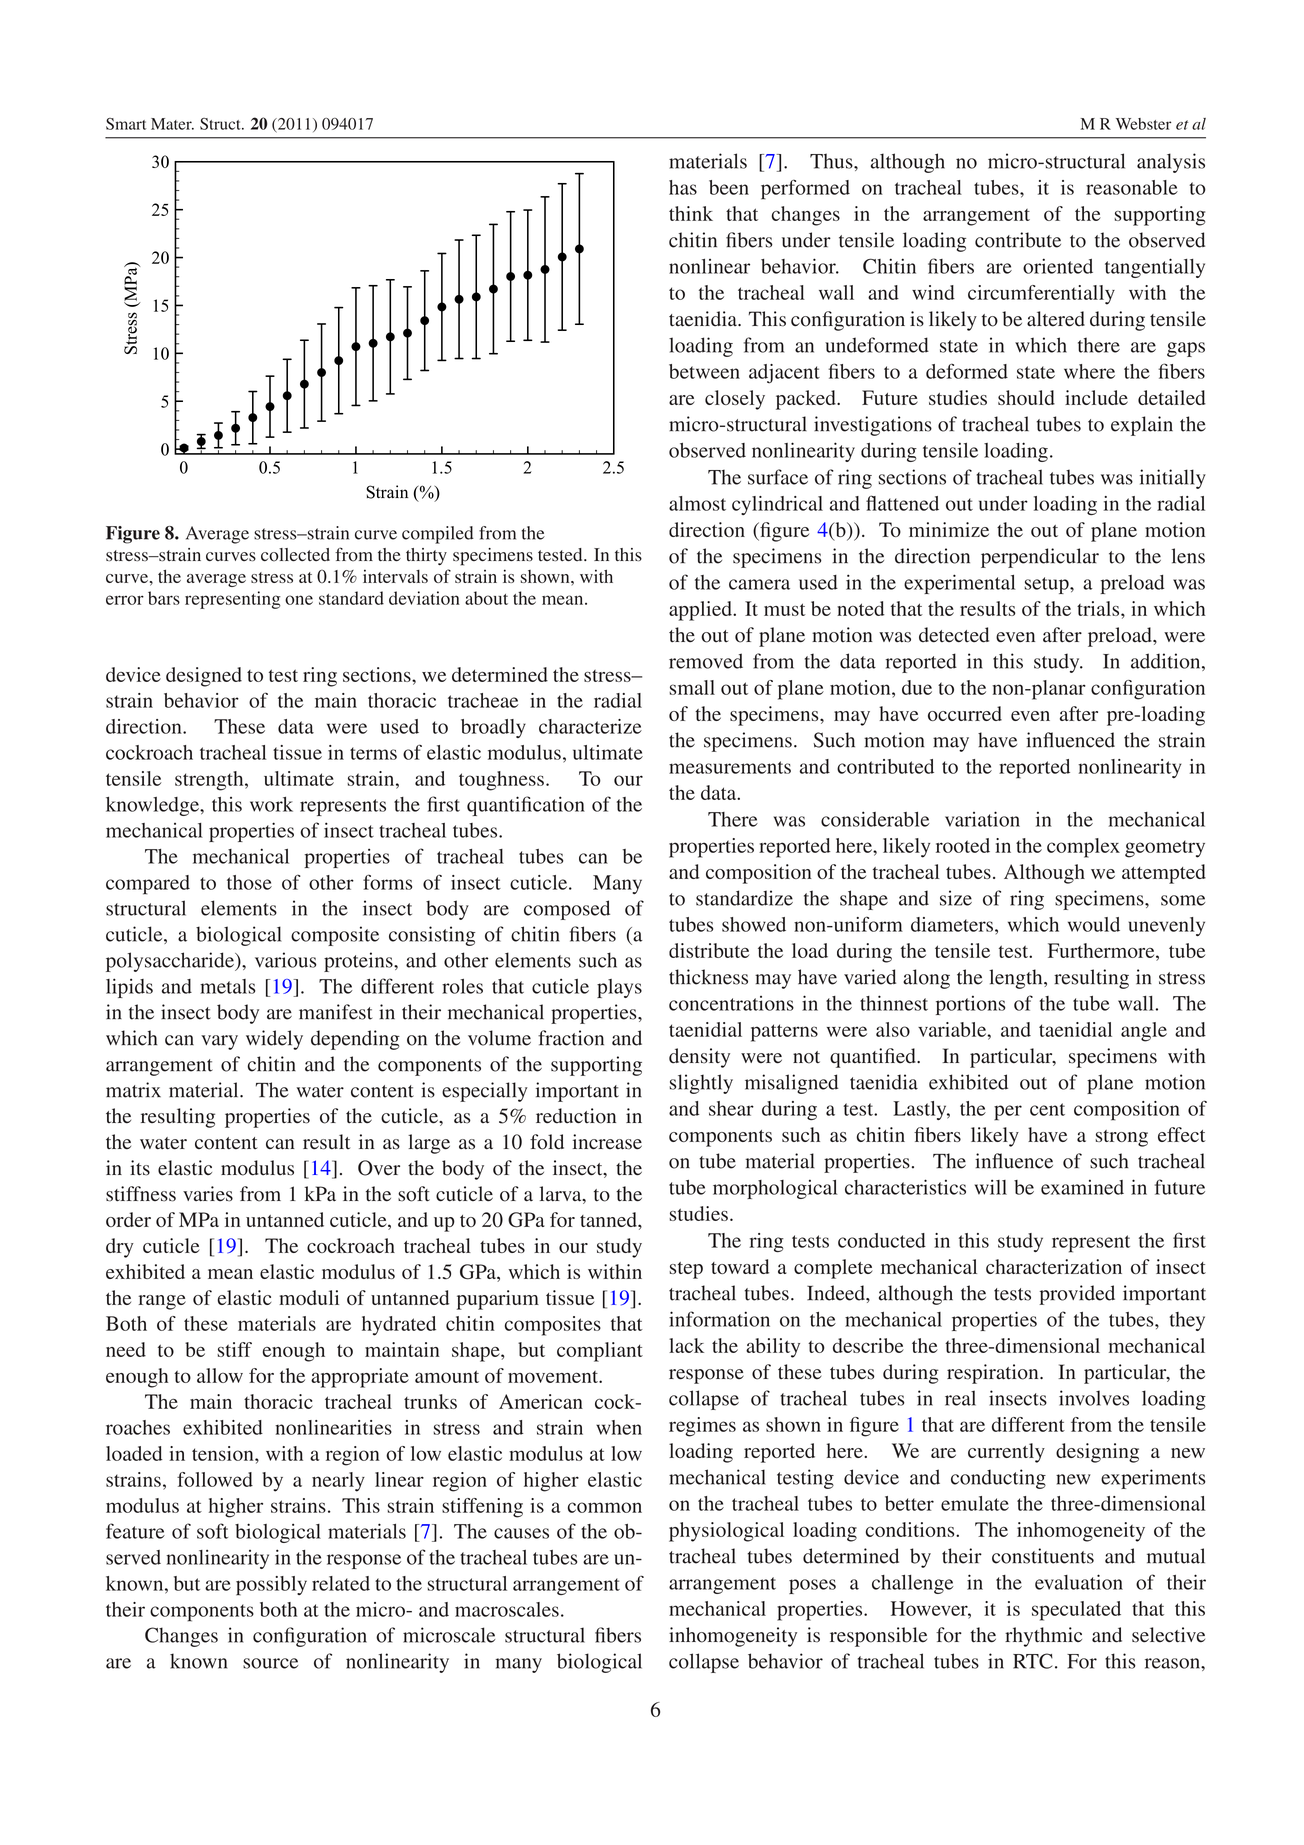  Describe the element at coordinates (1026, 397) in the document. I see `should` at that location.
